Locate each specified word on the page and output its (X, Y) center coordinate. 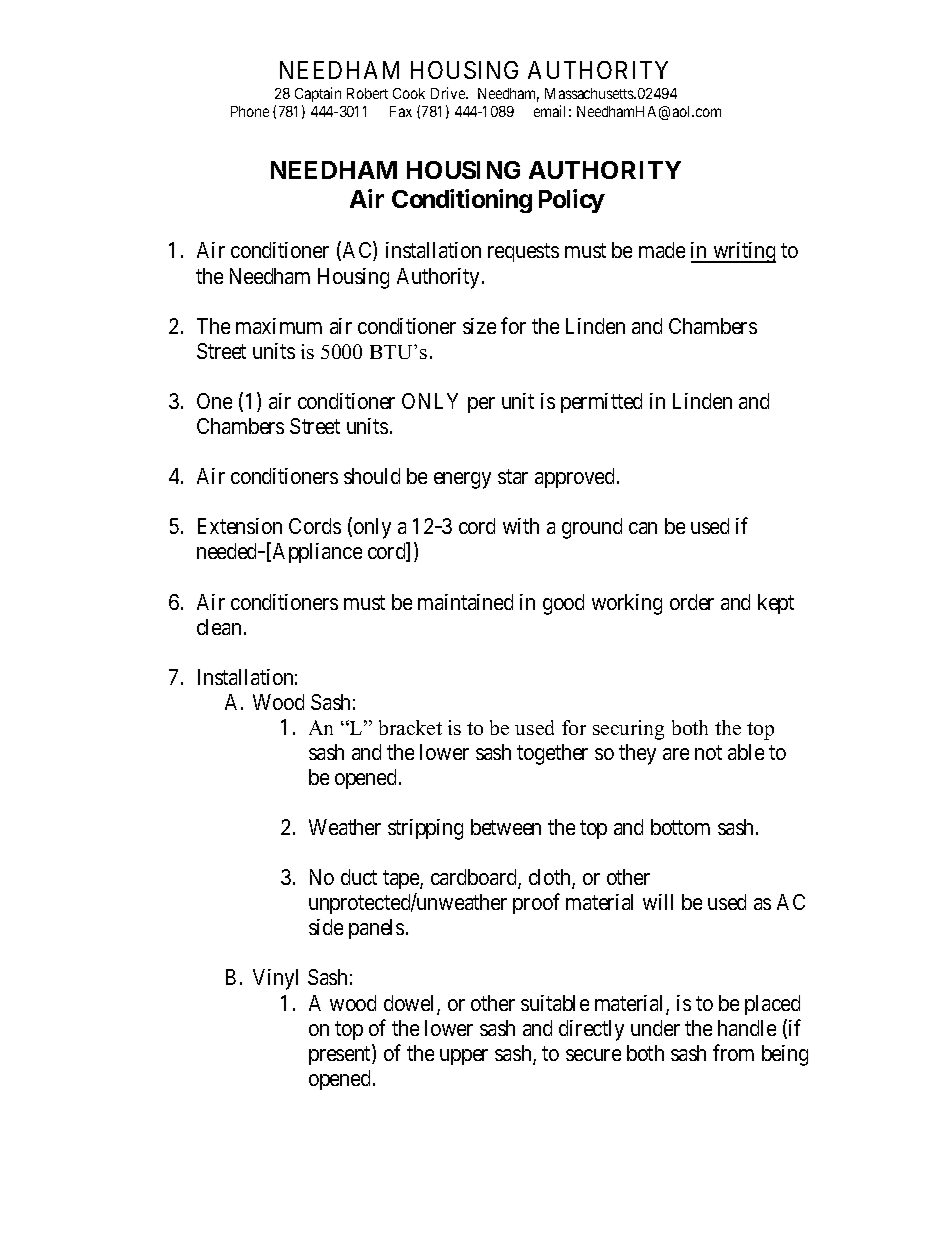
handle (747, 1028)
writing (743, 252)
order (692, 602)
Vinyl (275, 979)
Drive (449, 93)
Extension (240, 526)
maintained (465, 602)
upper (464, 1057)
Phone (250, 111)
